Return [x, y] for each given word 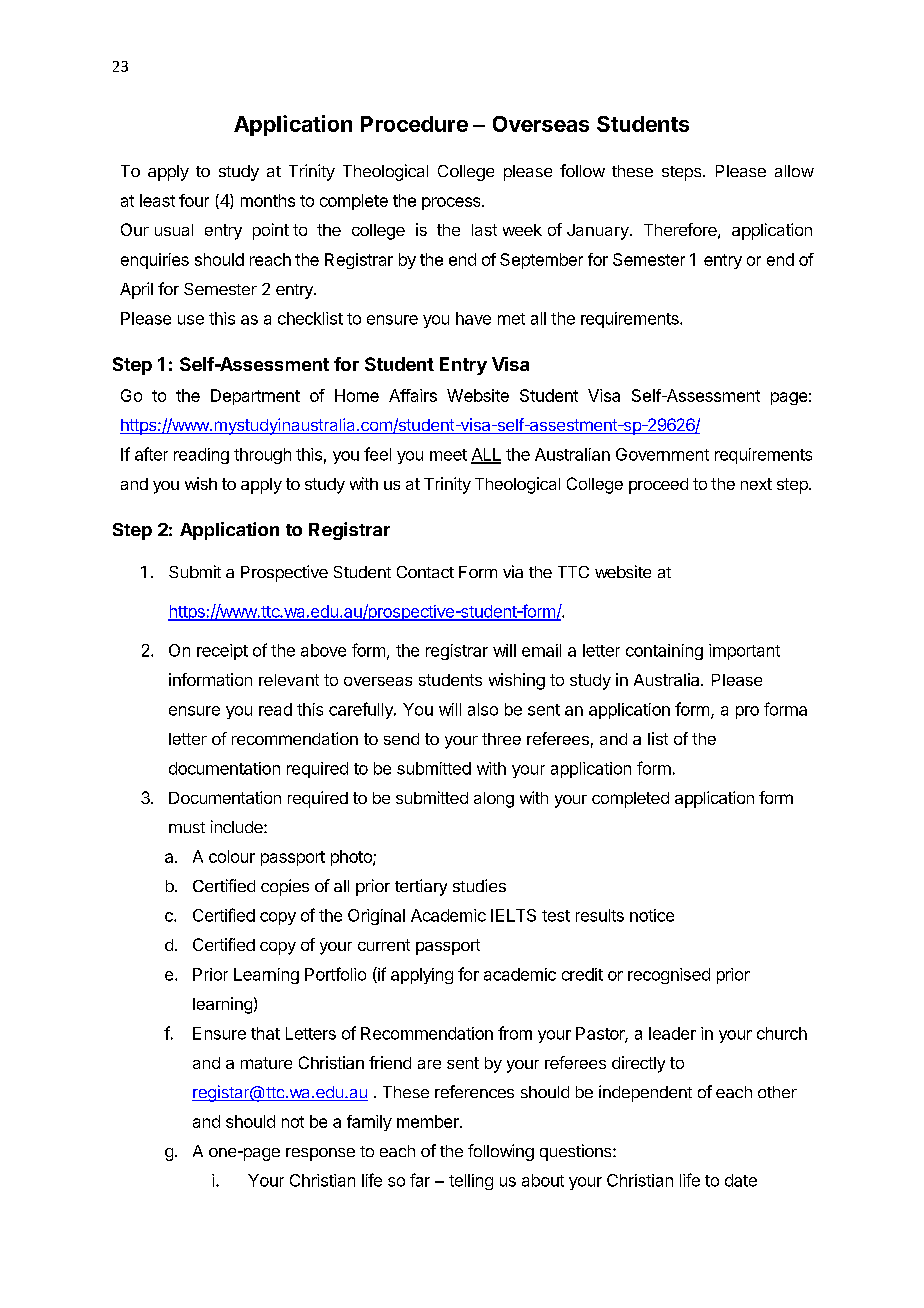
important [744, 652]
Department [255, 397]
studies [479, 885]
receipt [222, 652]
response [320, 1154]
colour [232, 856]
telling [471, 1182]
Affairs [413, 395]
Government [662, 454]
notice [652, 915]
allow [794, 171]
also [483, 709]
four [194, 200]
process [452, 203]
